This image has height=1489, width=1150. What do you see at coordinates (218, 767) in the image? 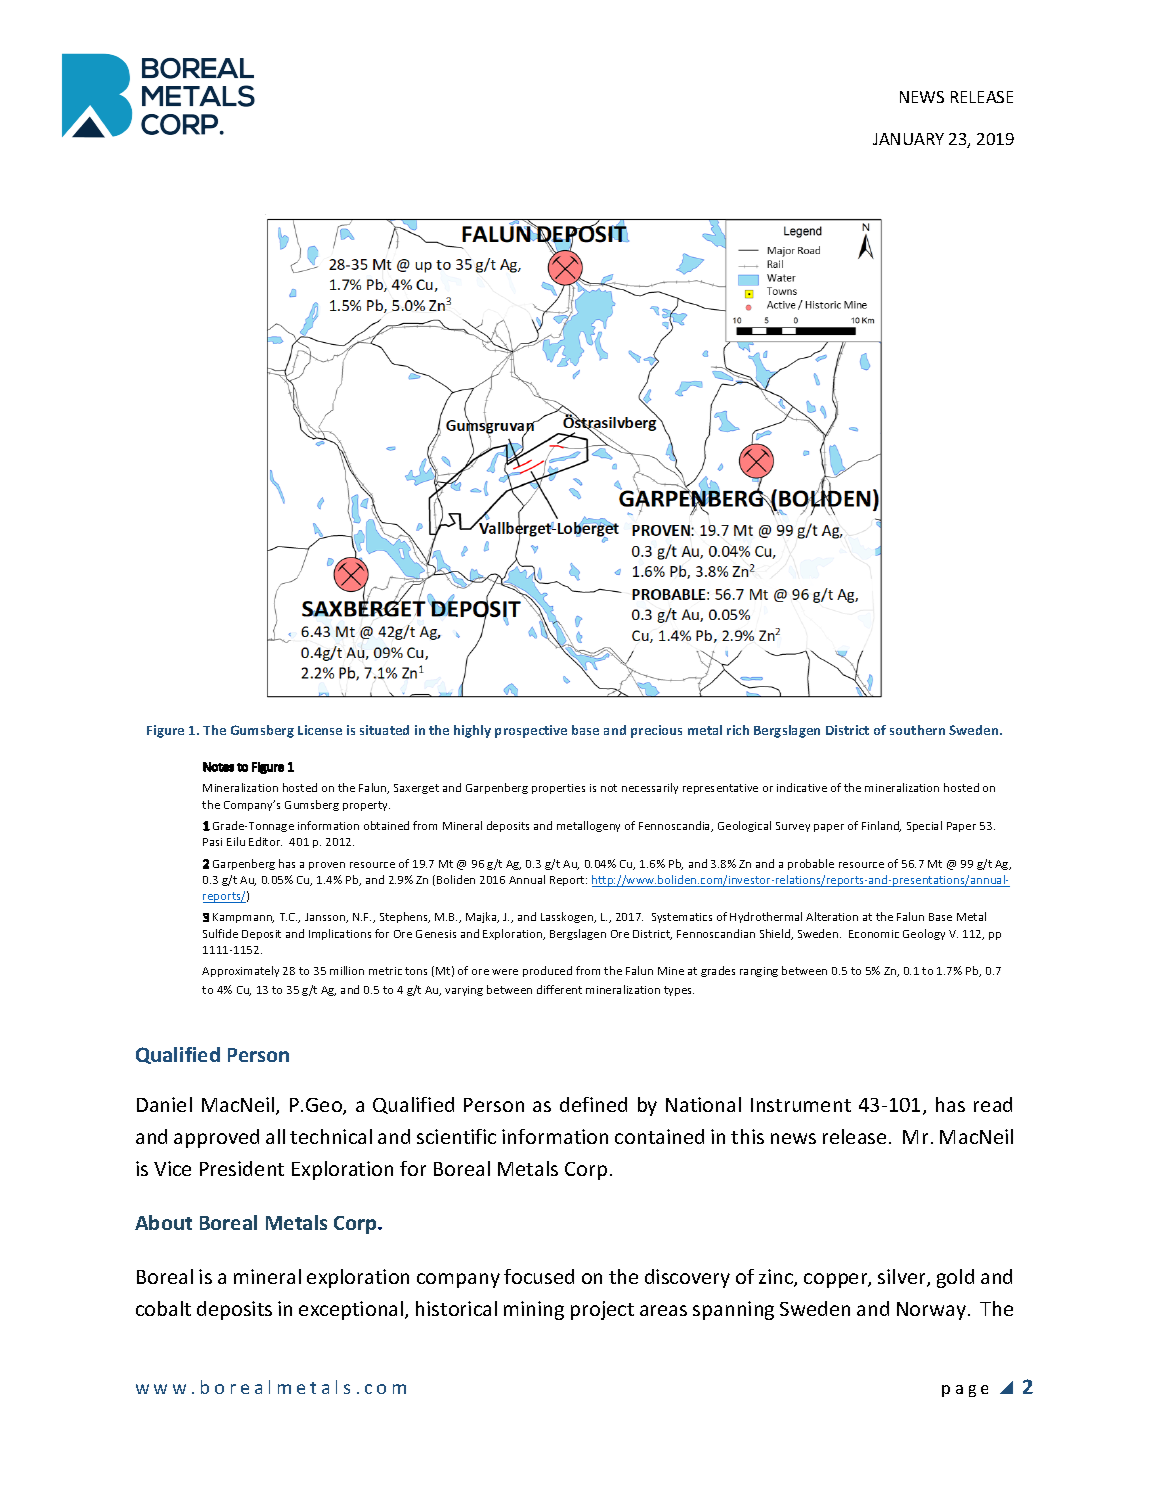
I see `Notes` at bounding box center [218, 767].
